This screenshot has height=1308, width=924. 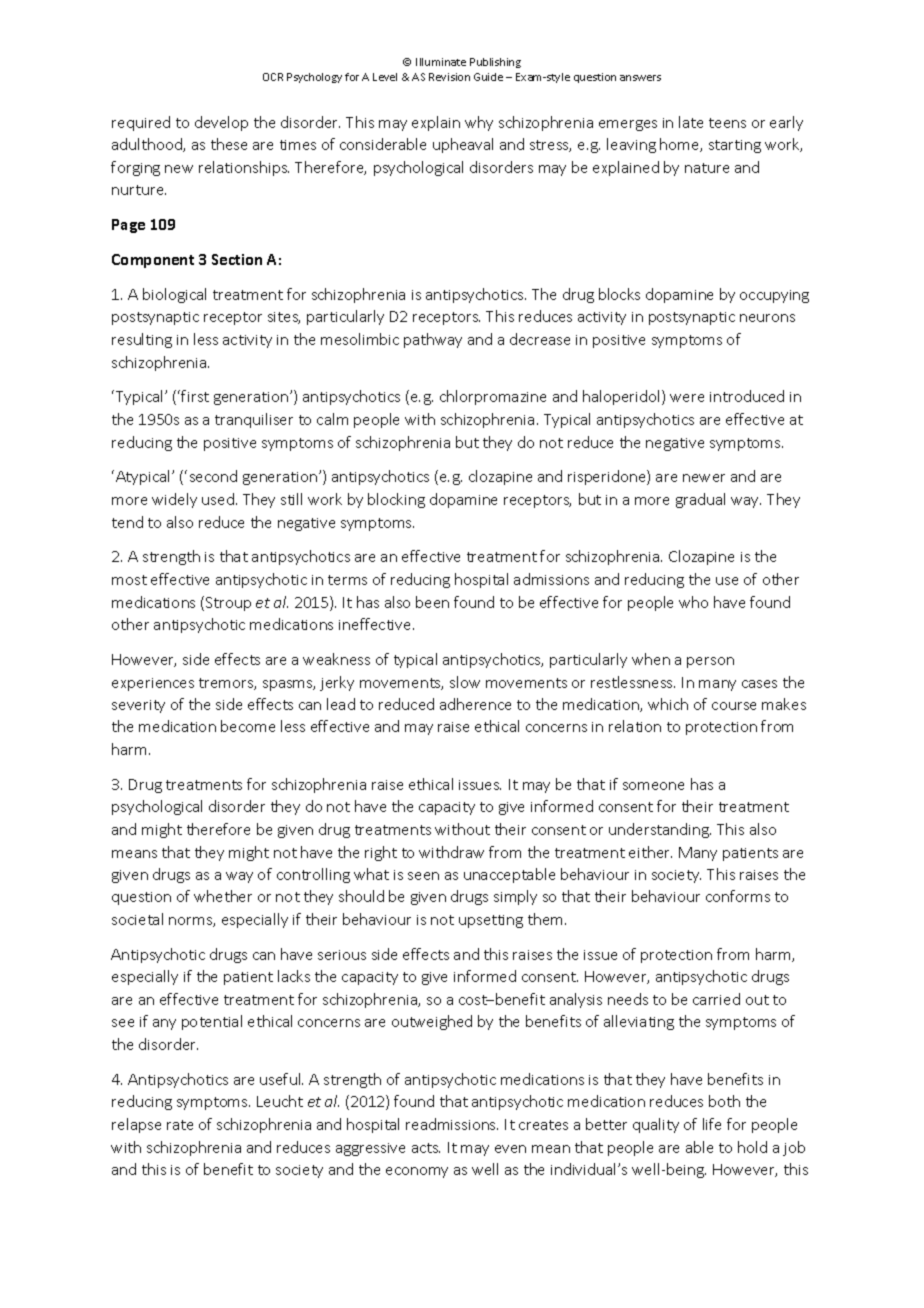 What do you see at coordinates (432, 602) in the screenshot?
I see `been` at bounding box center [432, 602].
